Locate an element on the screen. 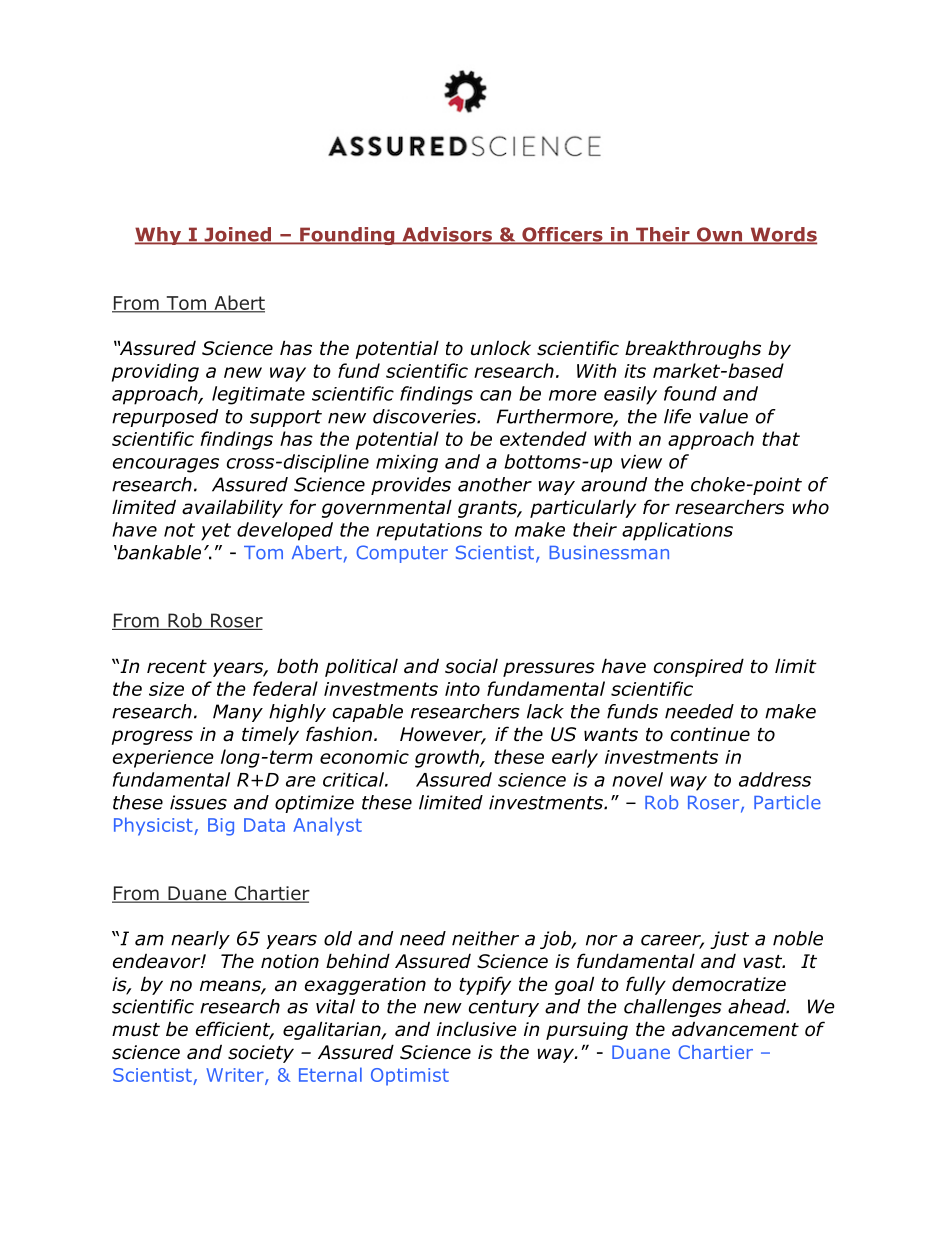 The height and width of the screenshot is (1233, 952). social is located at coordinates (471, 666).
